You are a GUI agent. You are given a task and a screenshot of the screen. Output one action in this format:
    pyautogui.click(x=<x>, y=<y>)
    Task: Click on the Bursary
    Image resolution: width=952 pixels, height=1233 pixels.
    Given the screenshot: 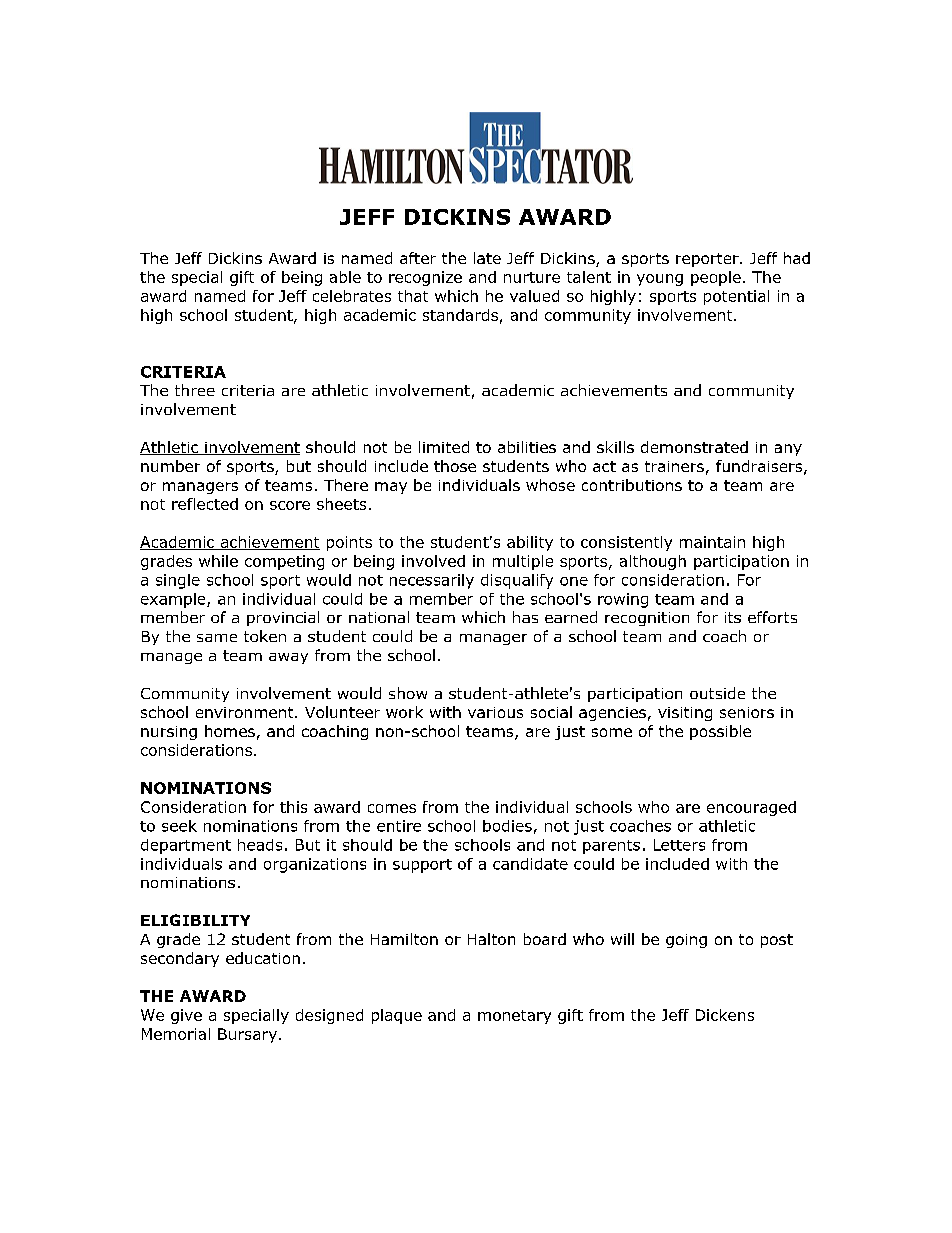 What is the action you would take?
    pyautogui.click(x=247, y=1035)
